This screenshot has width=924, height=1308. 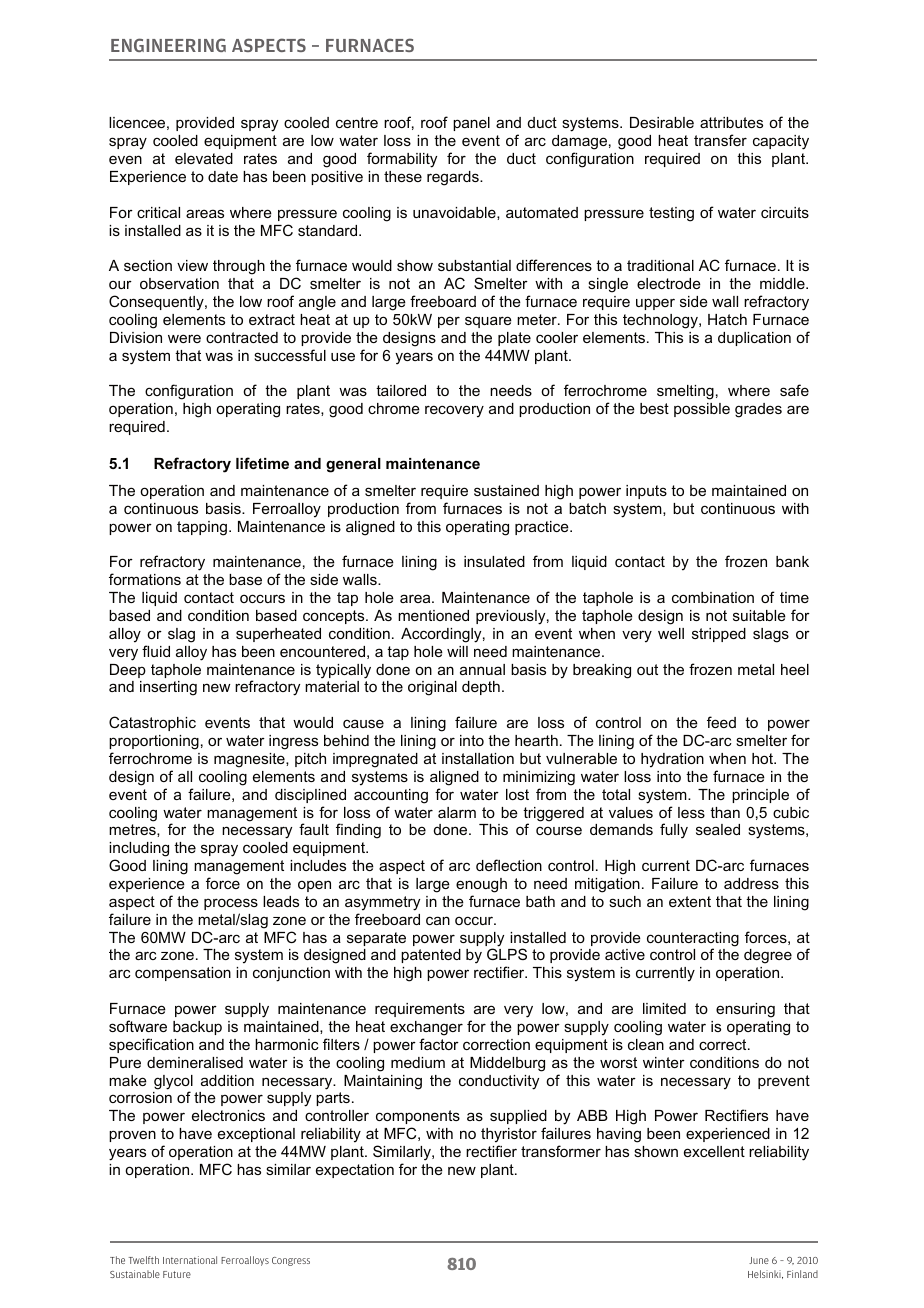 I want to click on sealed, so click(x=718, y=829).
